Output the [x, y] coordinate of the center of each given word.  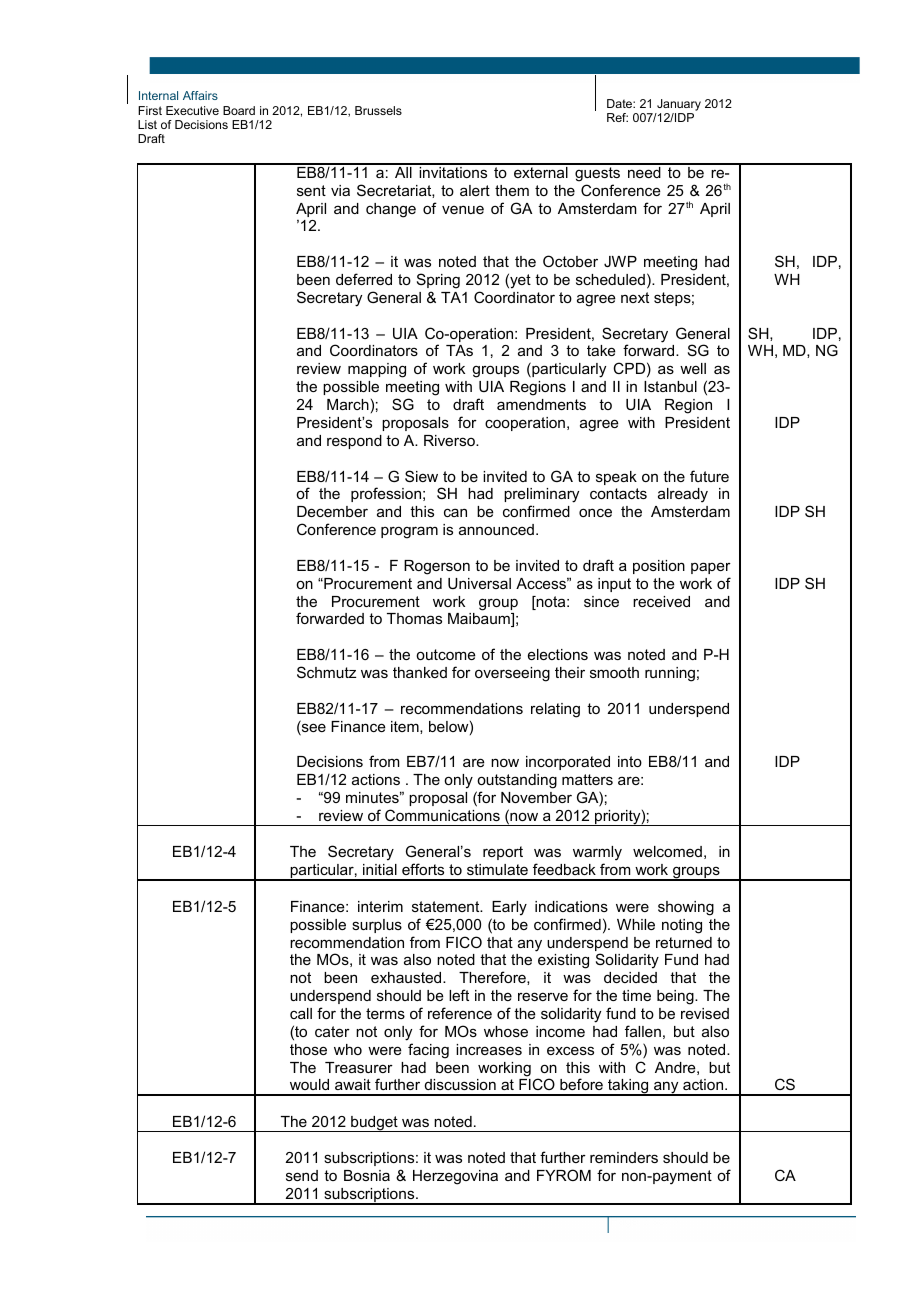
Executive [192, 110]
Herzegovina [455, 1177]
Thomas [414, 618]
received [661, 601]
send [302, 1175]
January [678, 106]
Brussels [378, 110]
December [332, 511]
